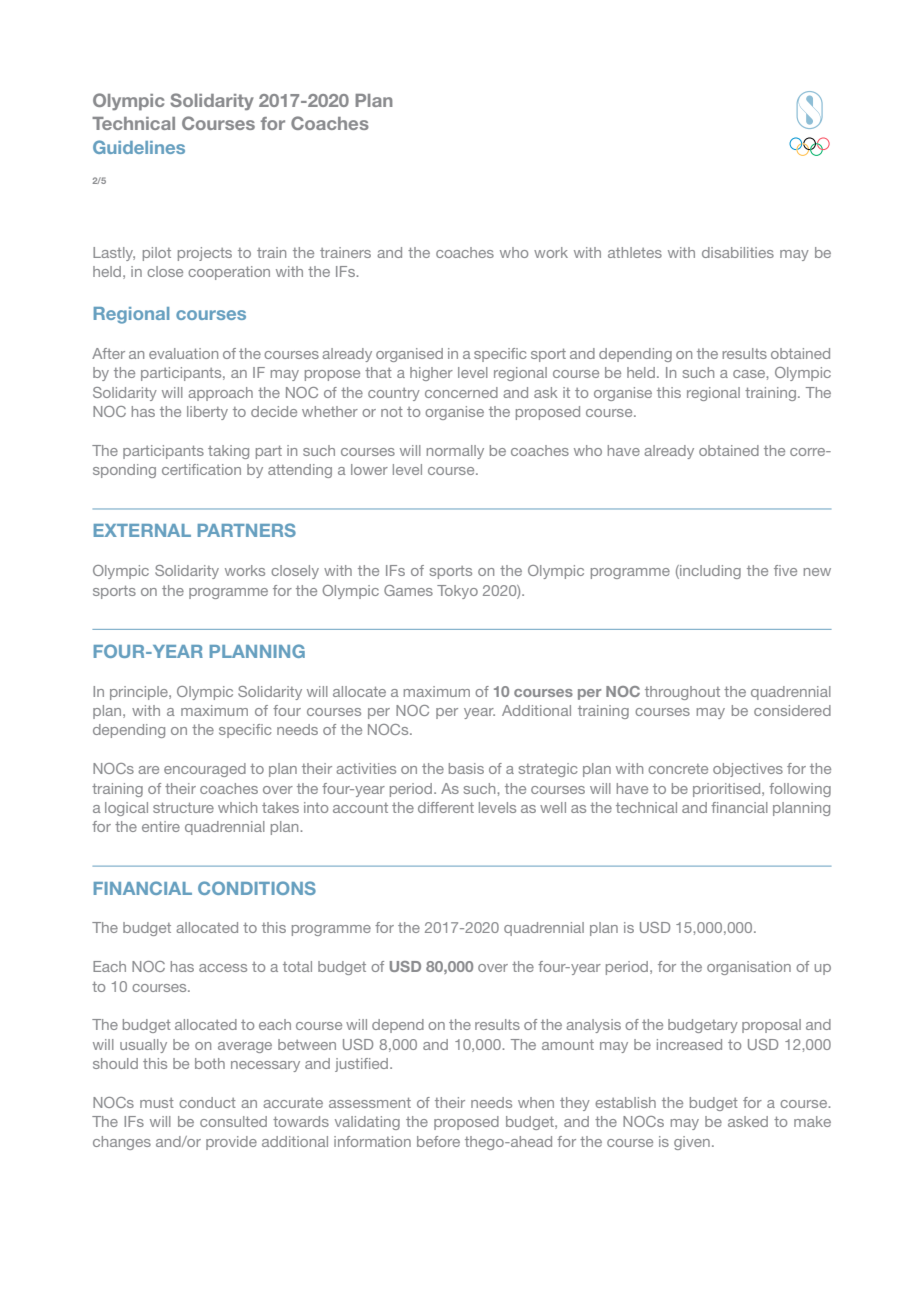  Describe the element at coordinates (207, 1102) in the page. I see `conduct` at that location.
